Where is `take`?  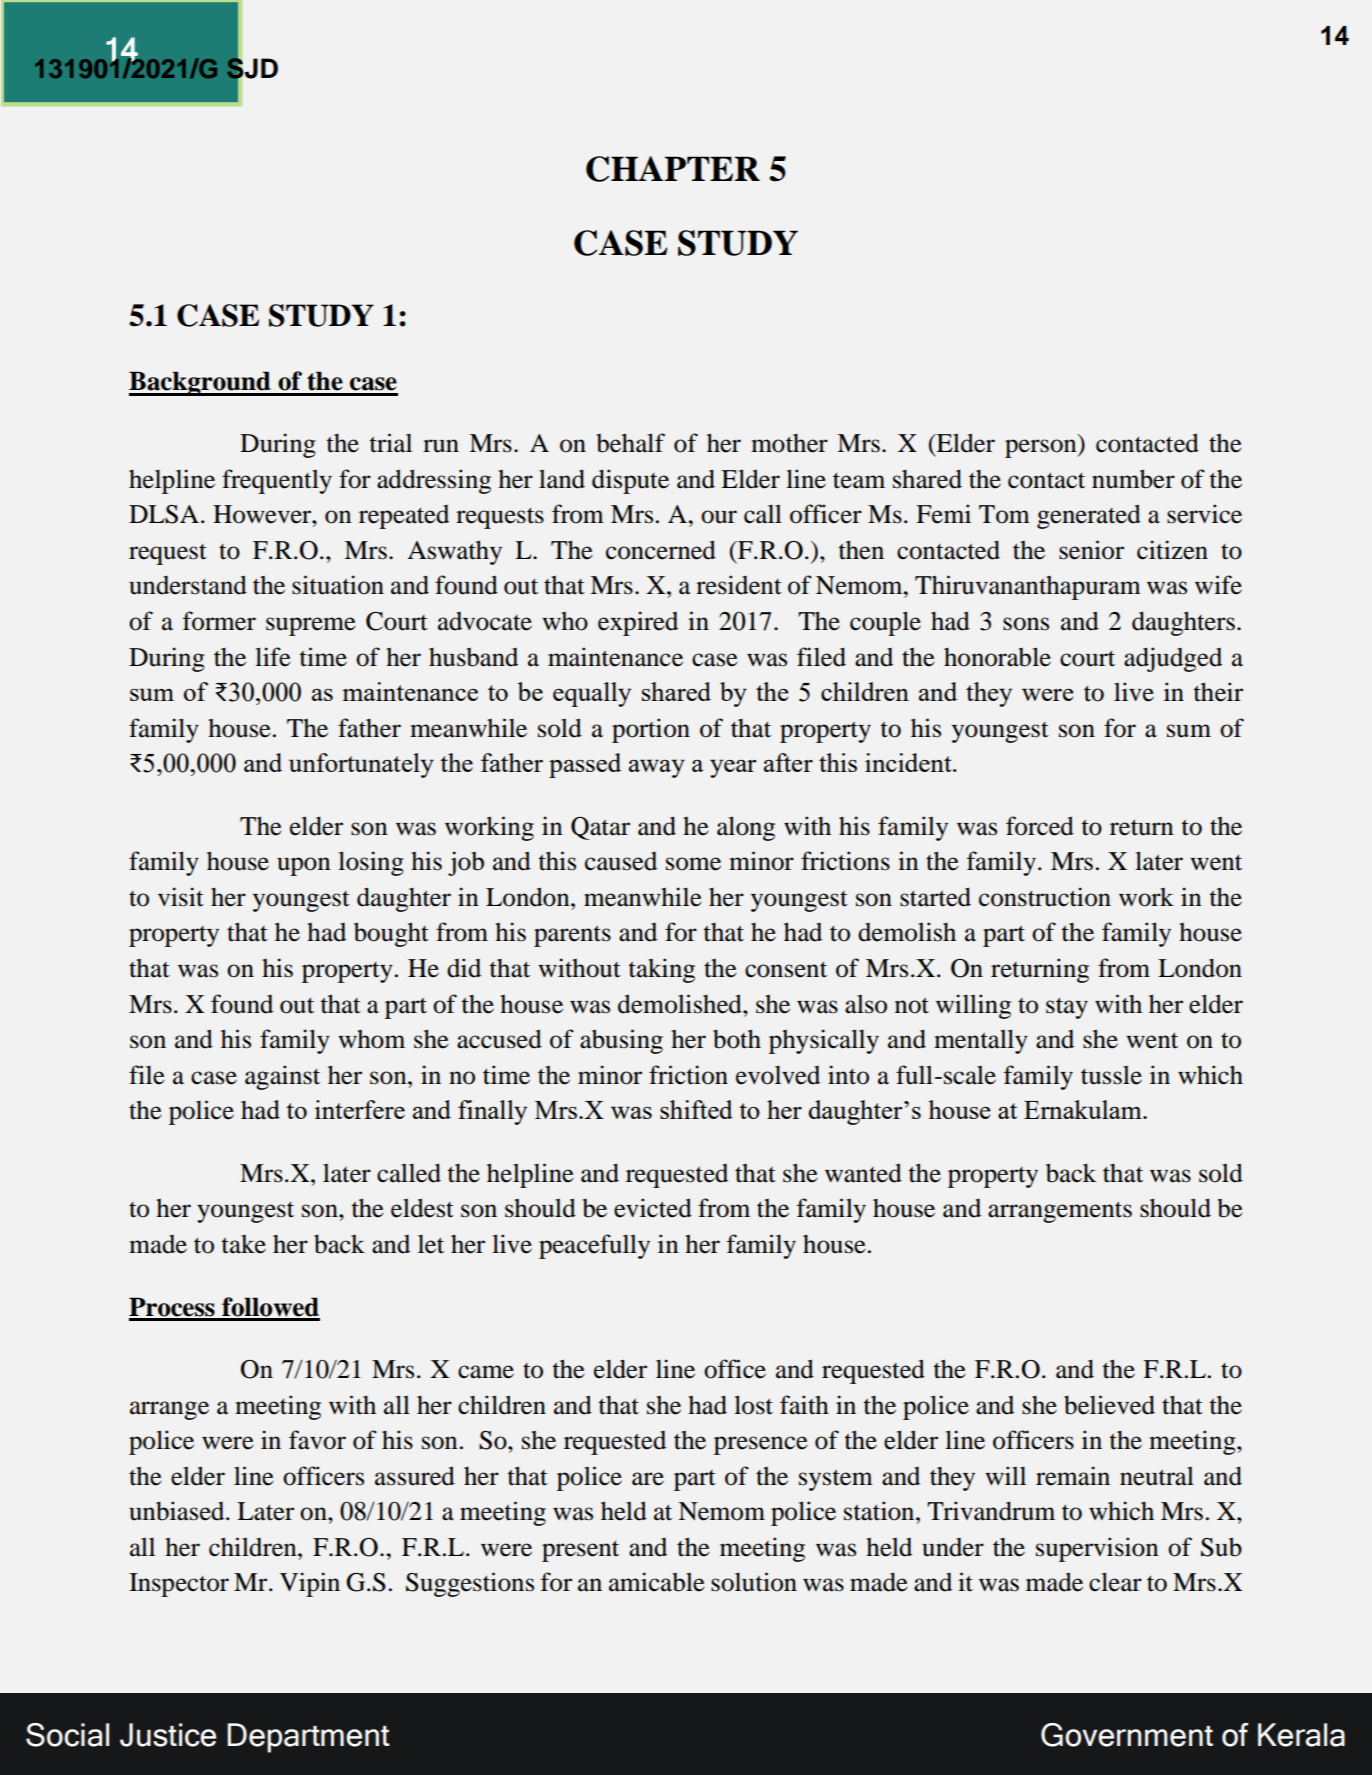 take is located at coordinates (244, 1244).
